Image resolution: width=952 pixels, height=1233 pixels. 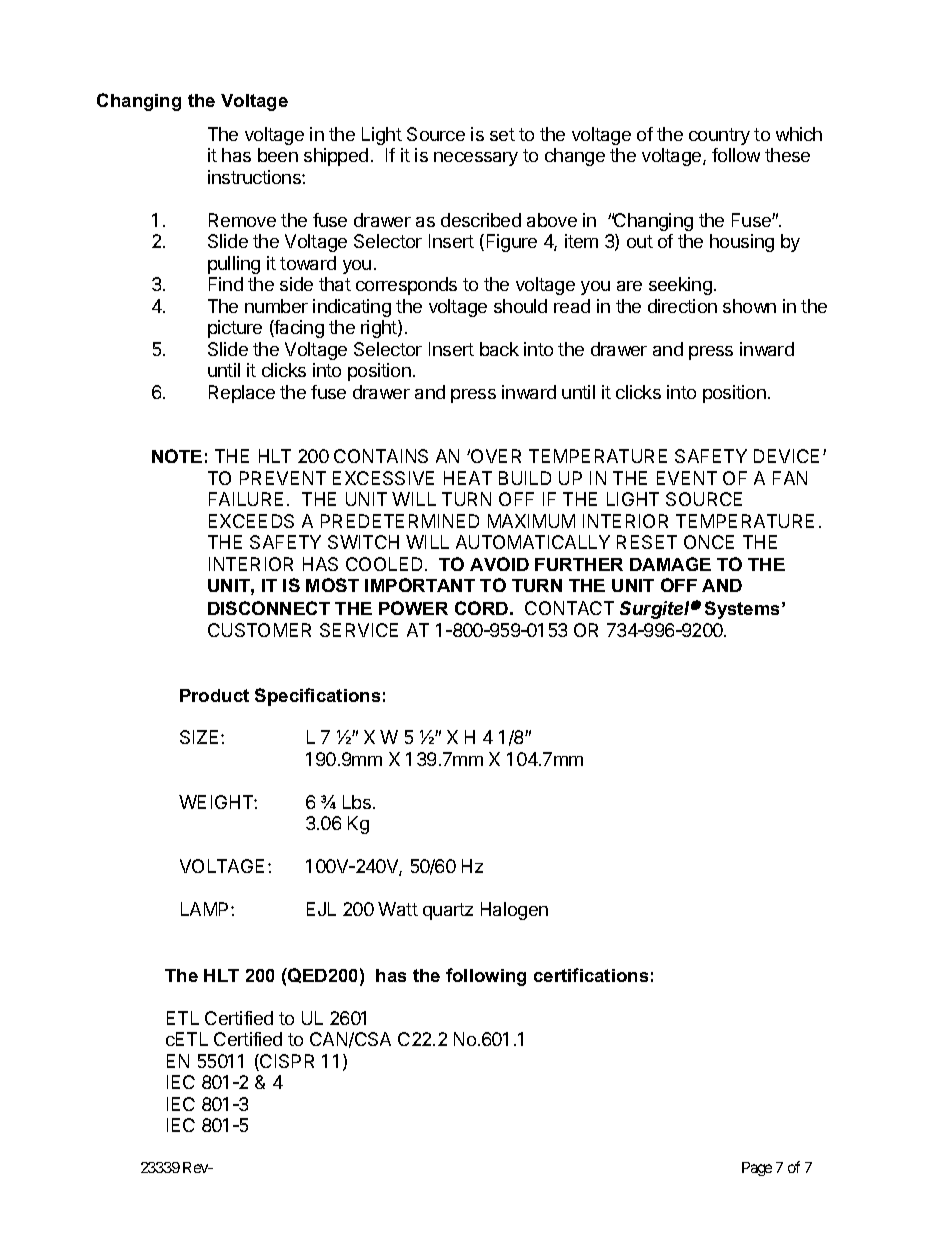 What do you see at coordinates (514, 911) in the document?
I see `Halogen` at bounding box center [514, 911].
